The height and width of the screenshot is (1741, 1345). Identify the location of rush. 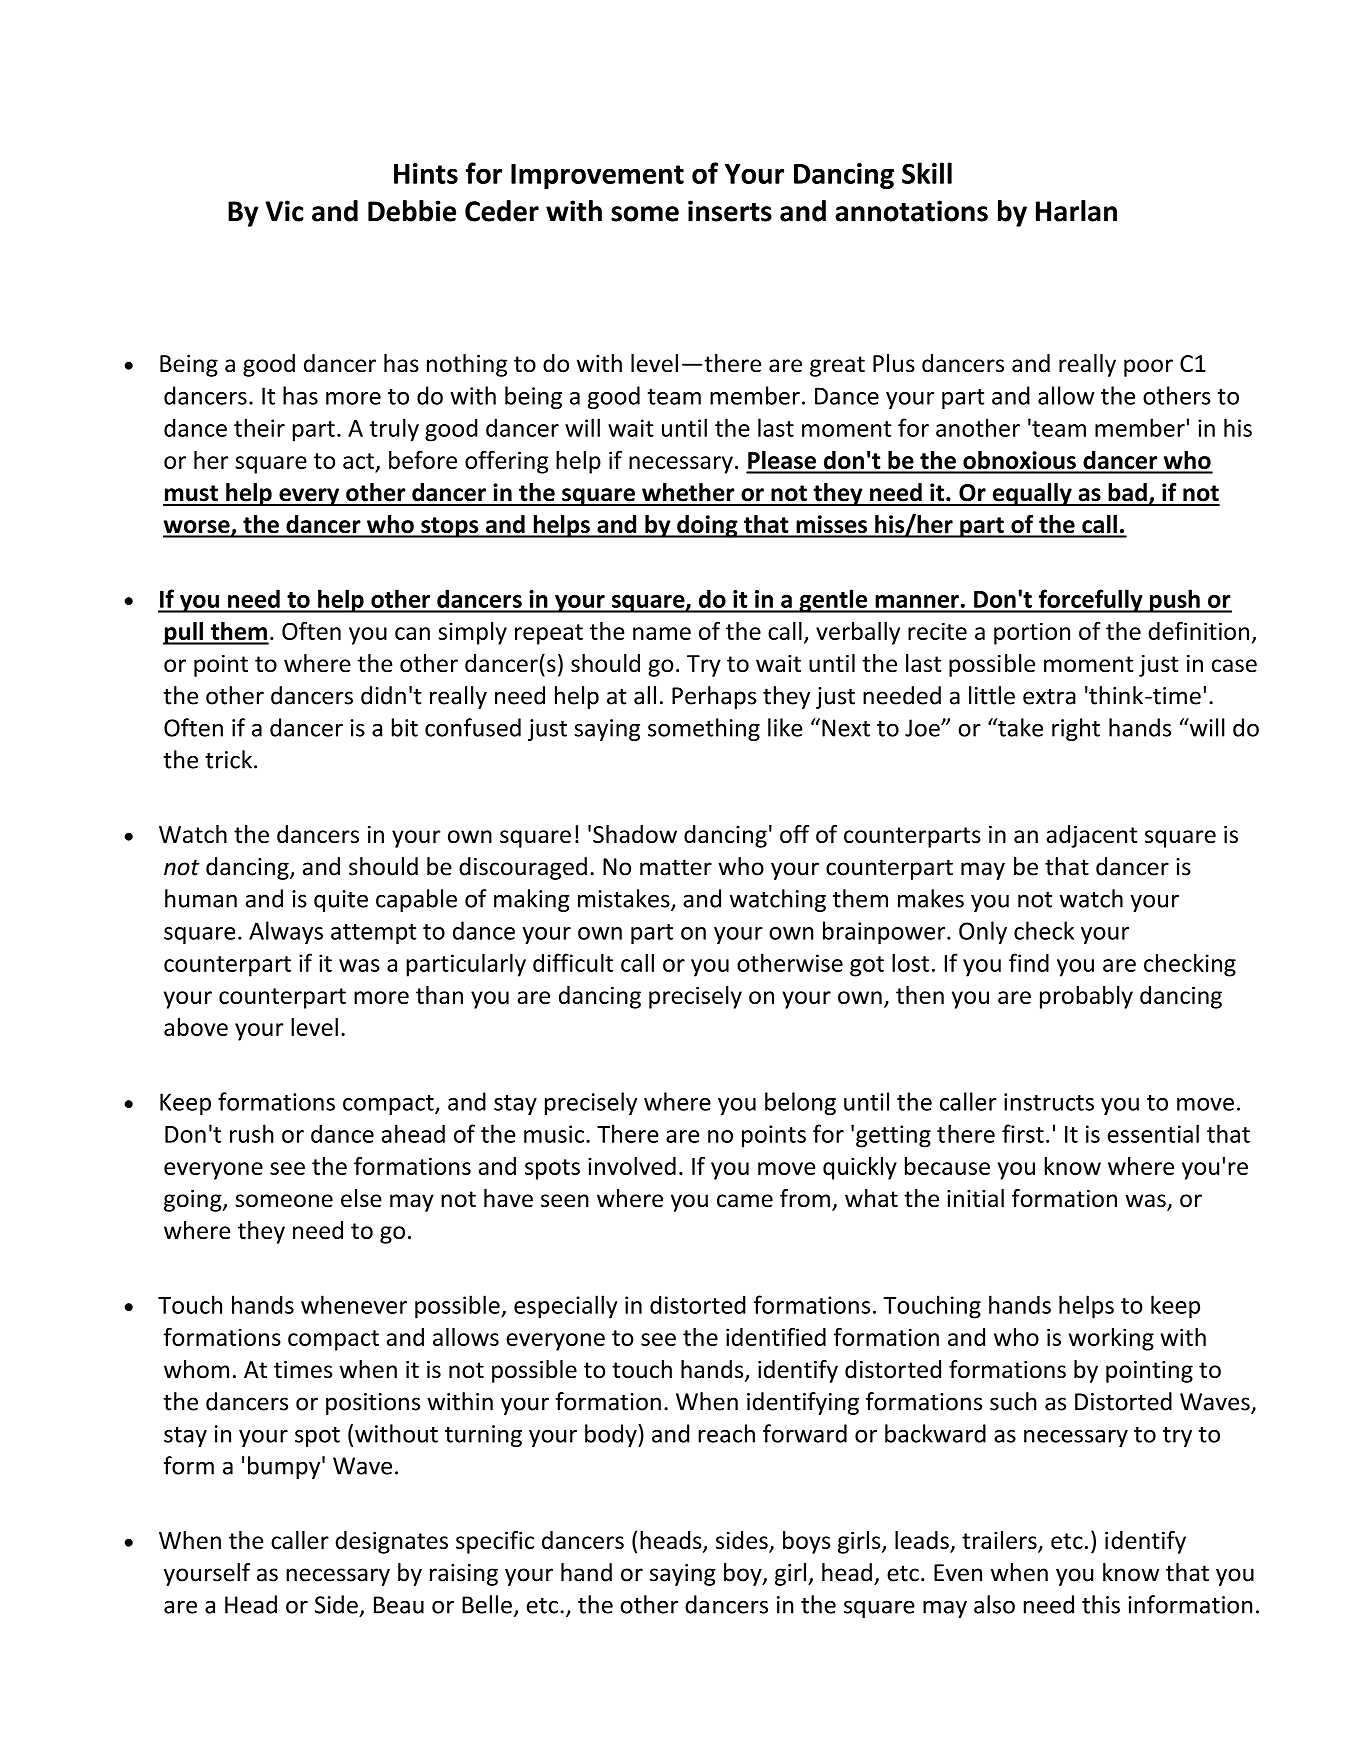
(252, 1133).
